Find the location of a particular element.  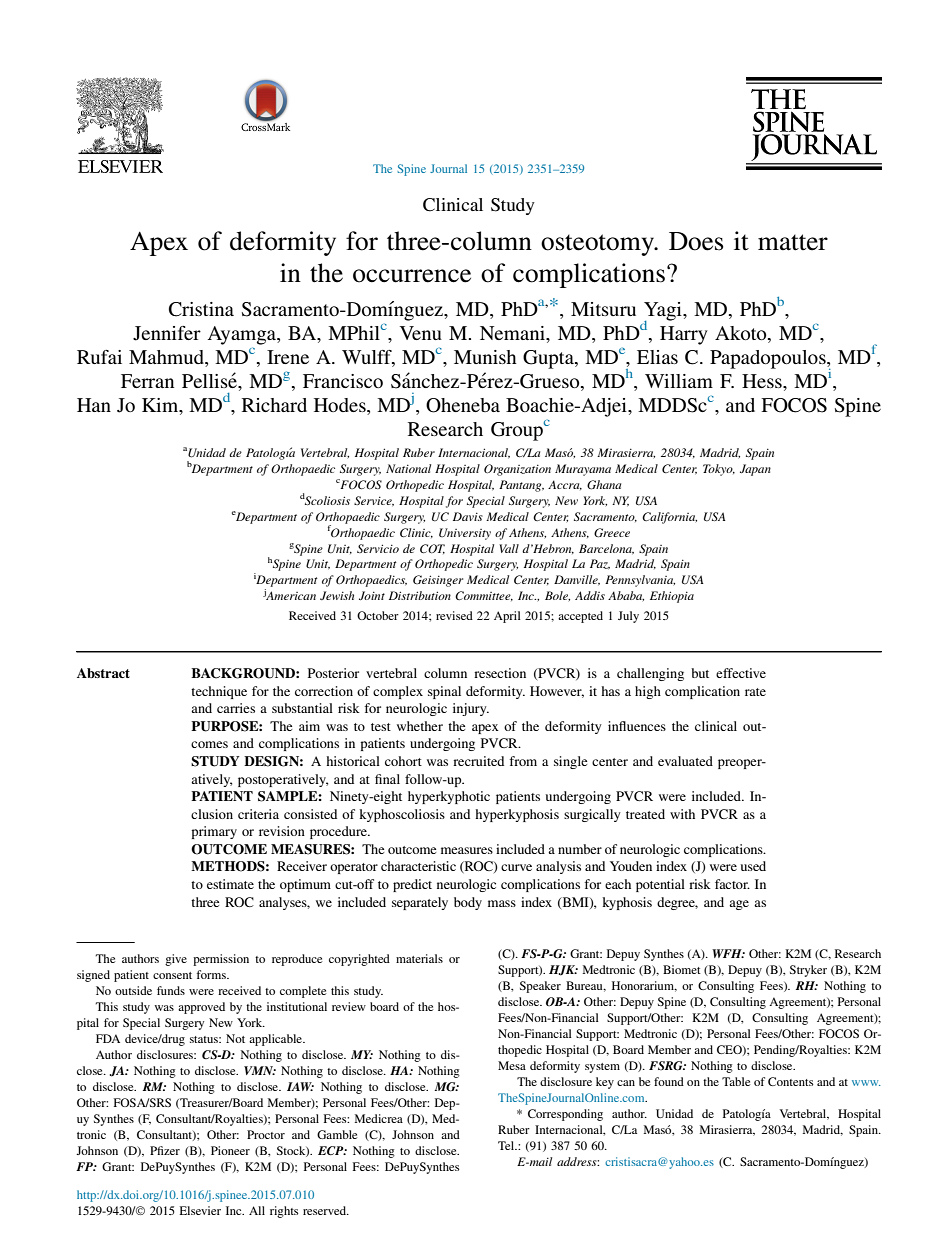

Corresponding is located at coordinates (565, 1115).
